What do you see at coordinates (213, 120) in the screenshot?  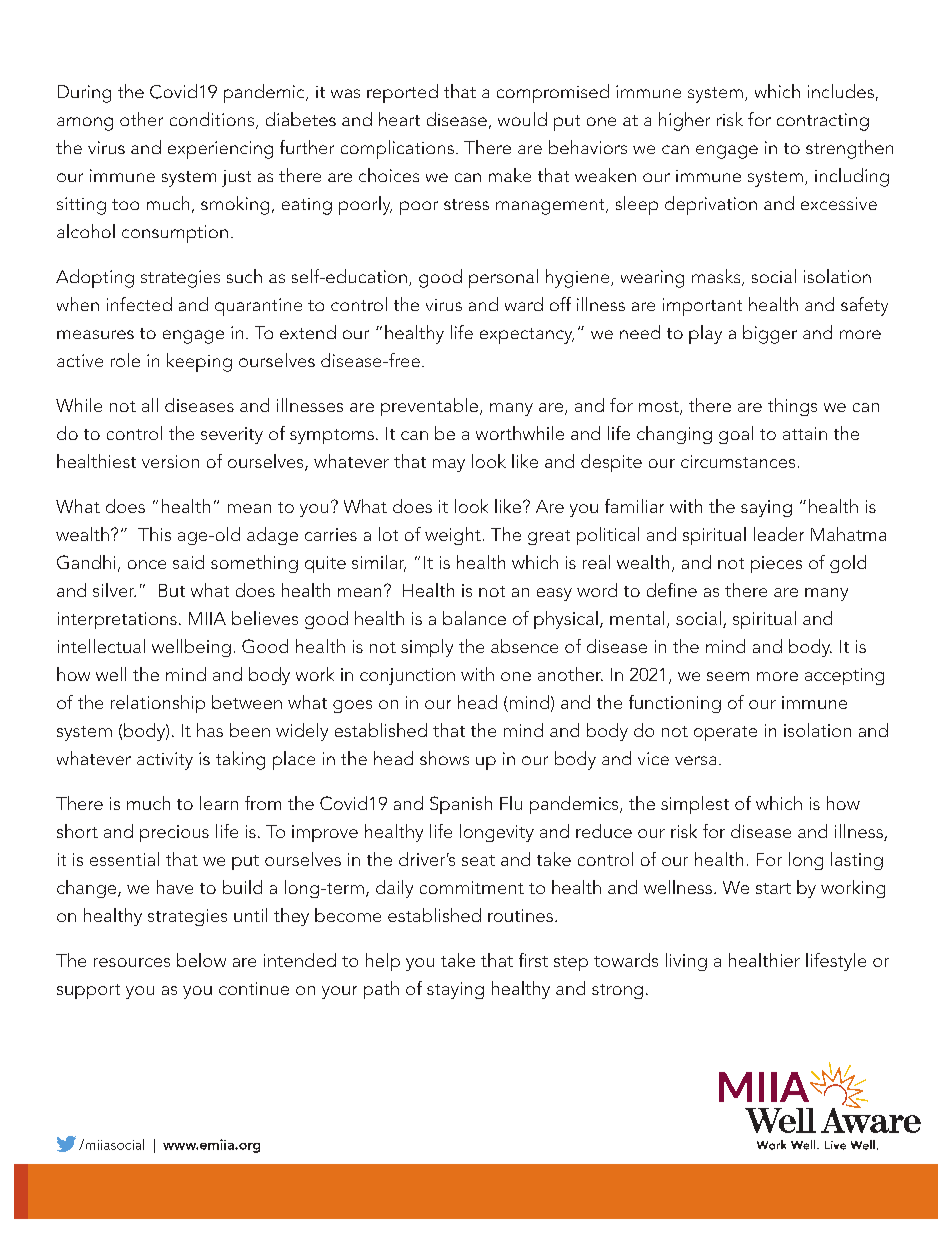 I see `conditions` at bounding box center [213, 120].
